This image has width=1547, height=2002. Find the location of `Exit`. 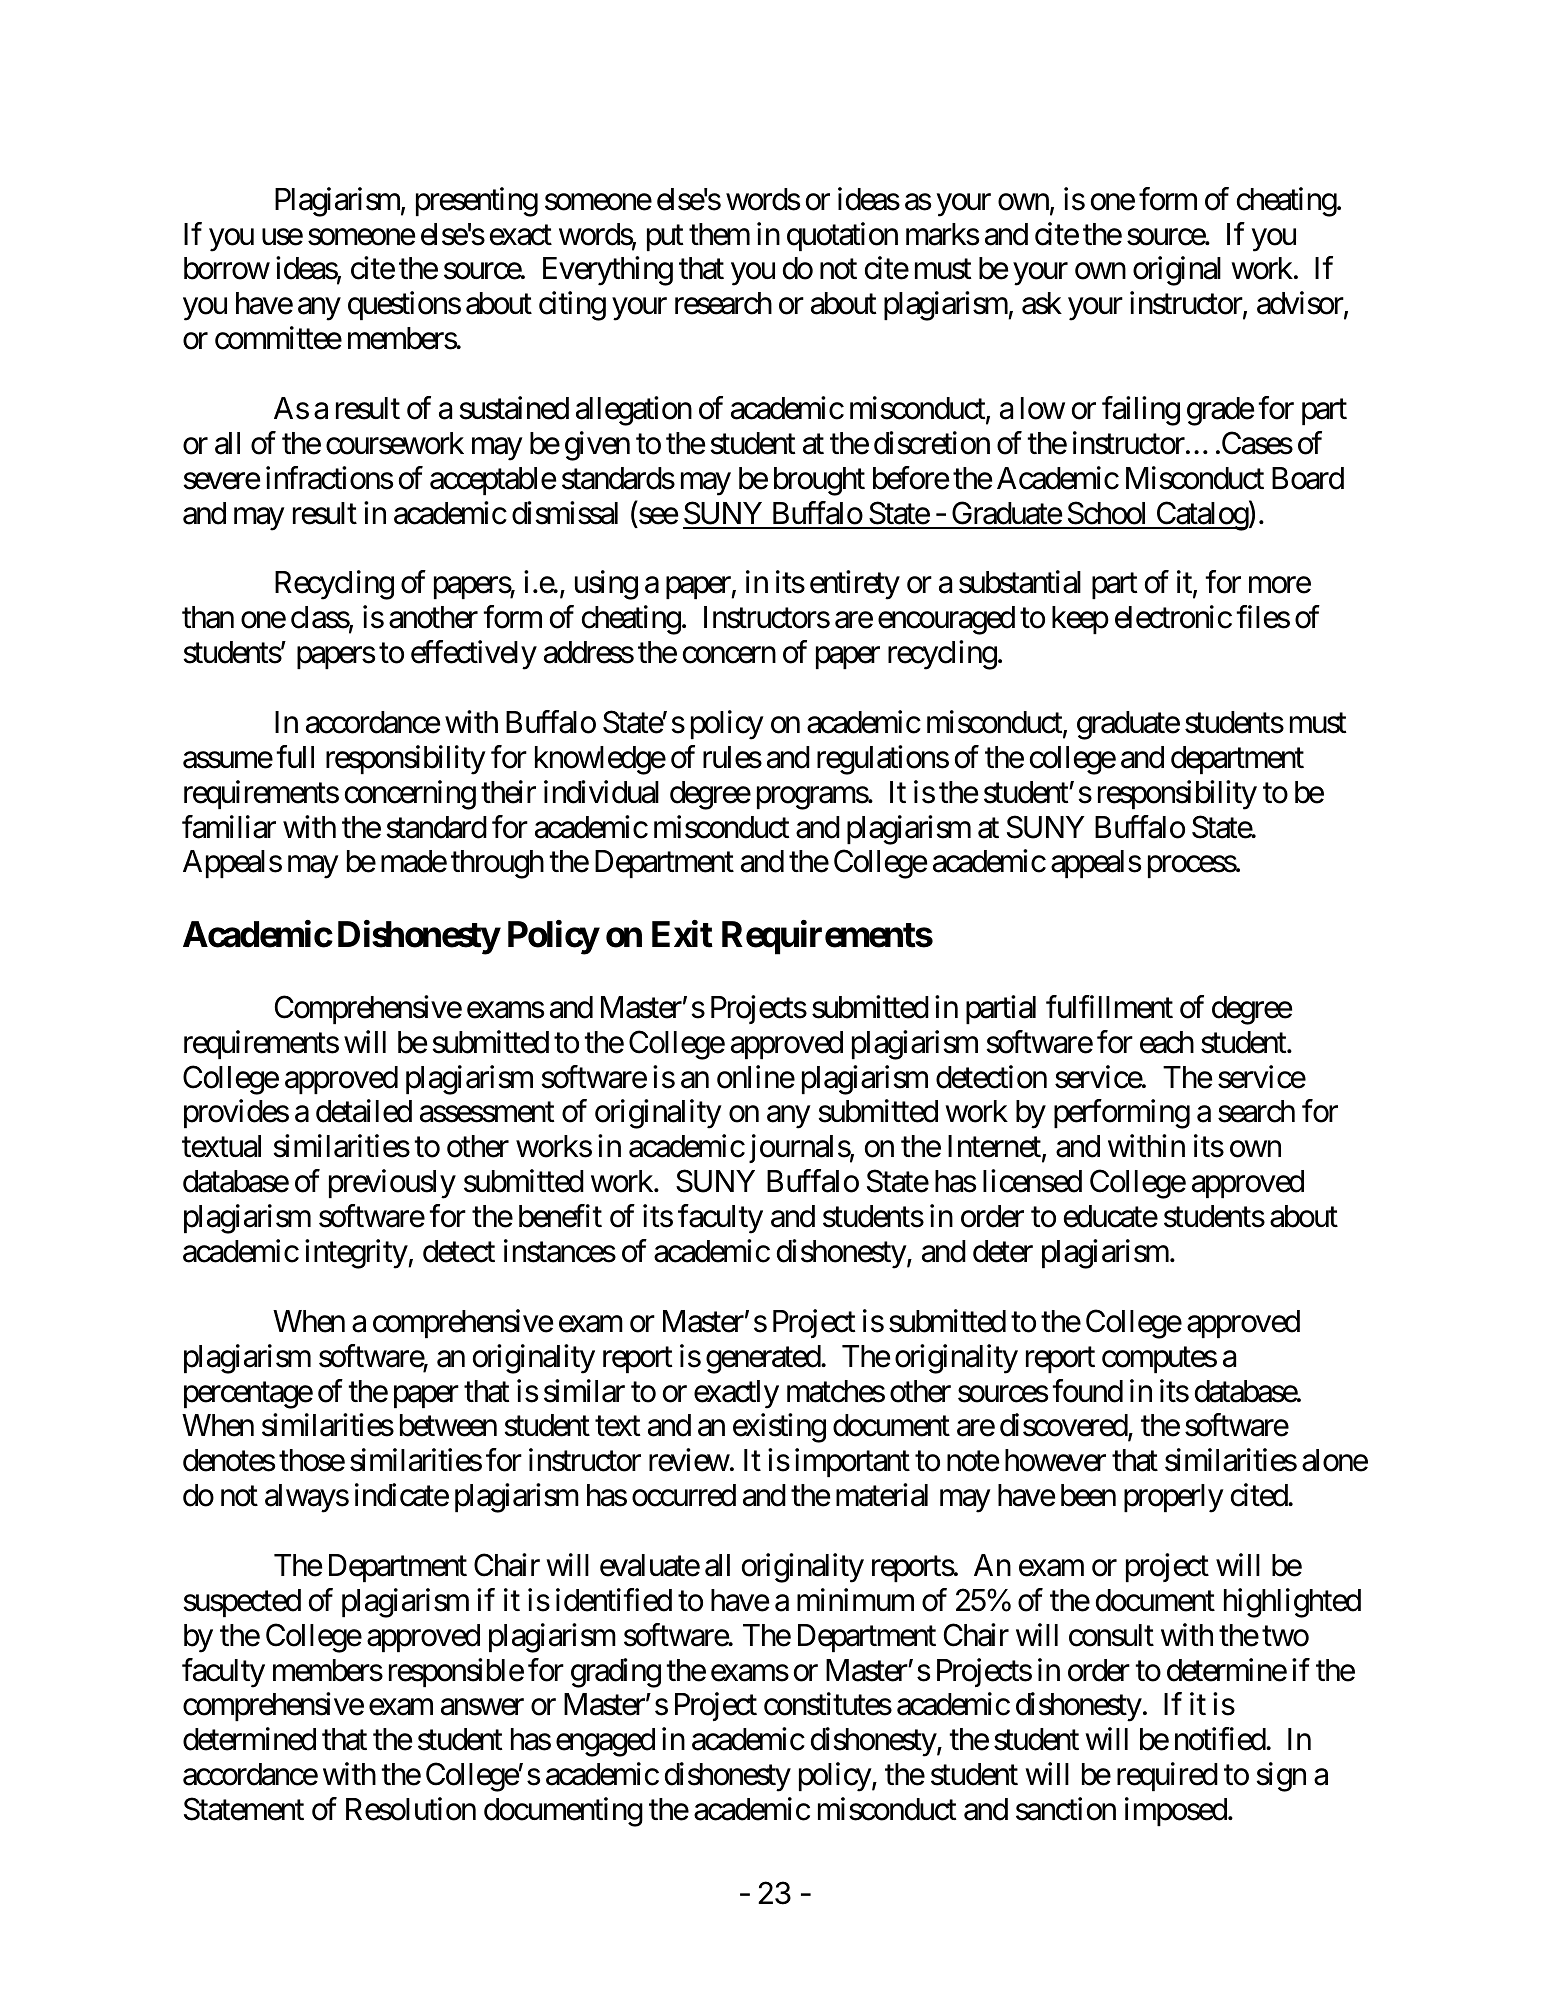

Exit is located at coordinates (682, 934).
